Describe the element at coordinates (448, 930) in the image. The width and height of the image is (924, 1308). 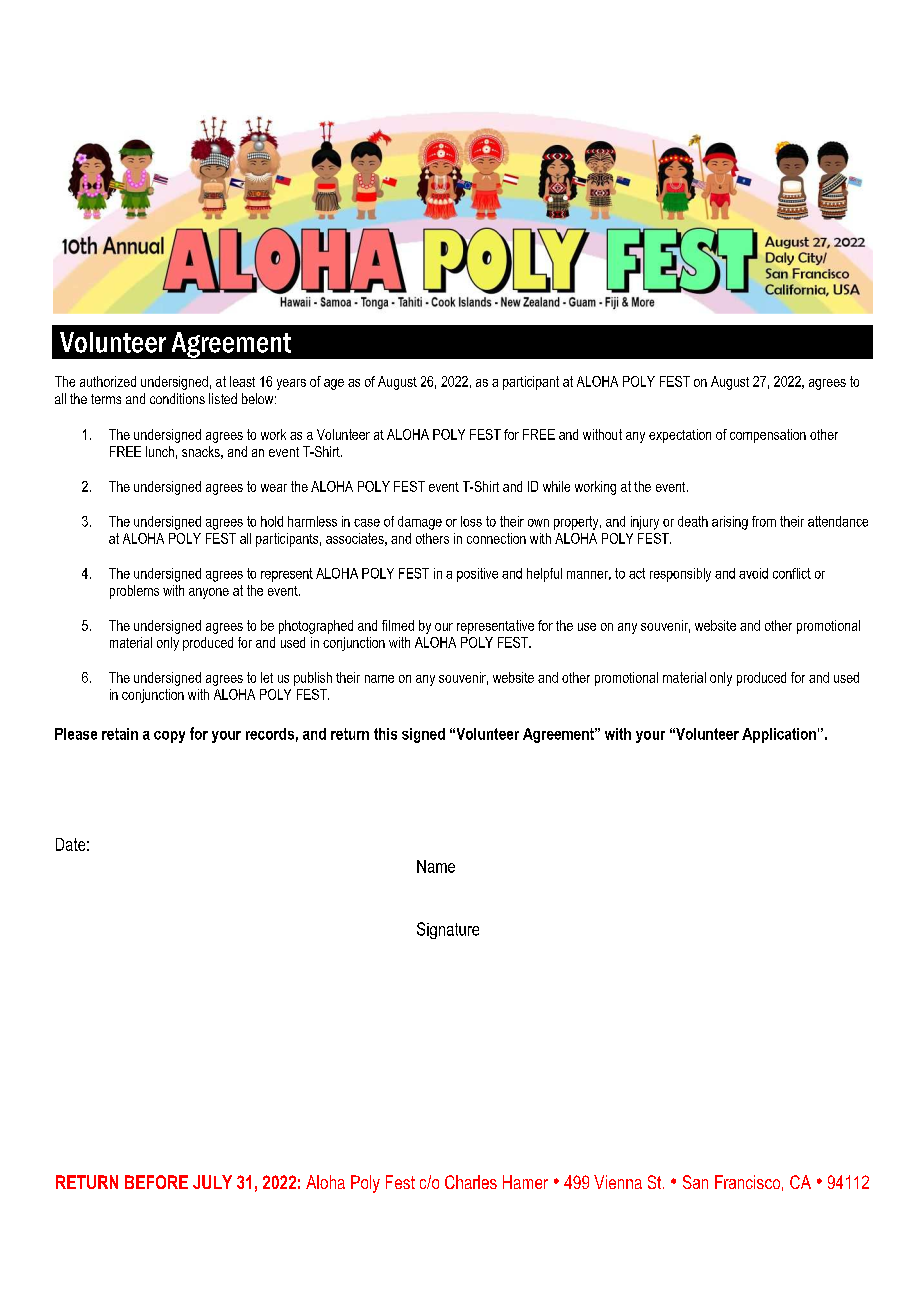
I see `Signature` at that location.
